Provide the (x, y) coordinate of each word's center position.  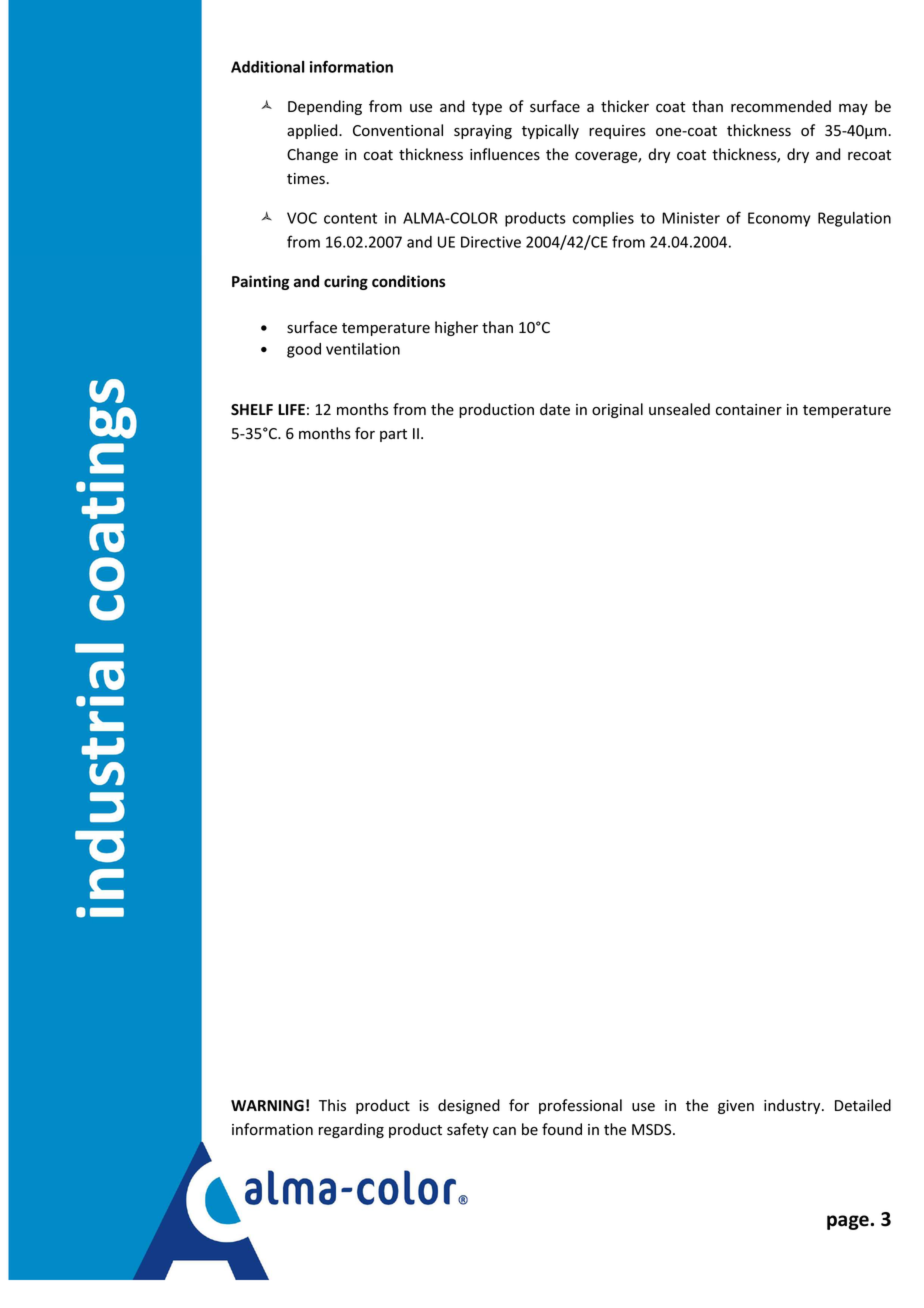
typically (550, 131)
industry (793, 1106)
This (332, 1105)
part (393, 435)
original (617, 410)
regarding (351, 1130)
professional (580, 1106)
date (555, 409)
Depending (325, 107)
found (562, 1129)
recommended (781, 106)
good (304, 350)
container (749, 410)
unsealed (679, 409)
